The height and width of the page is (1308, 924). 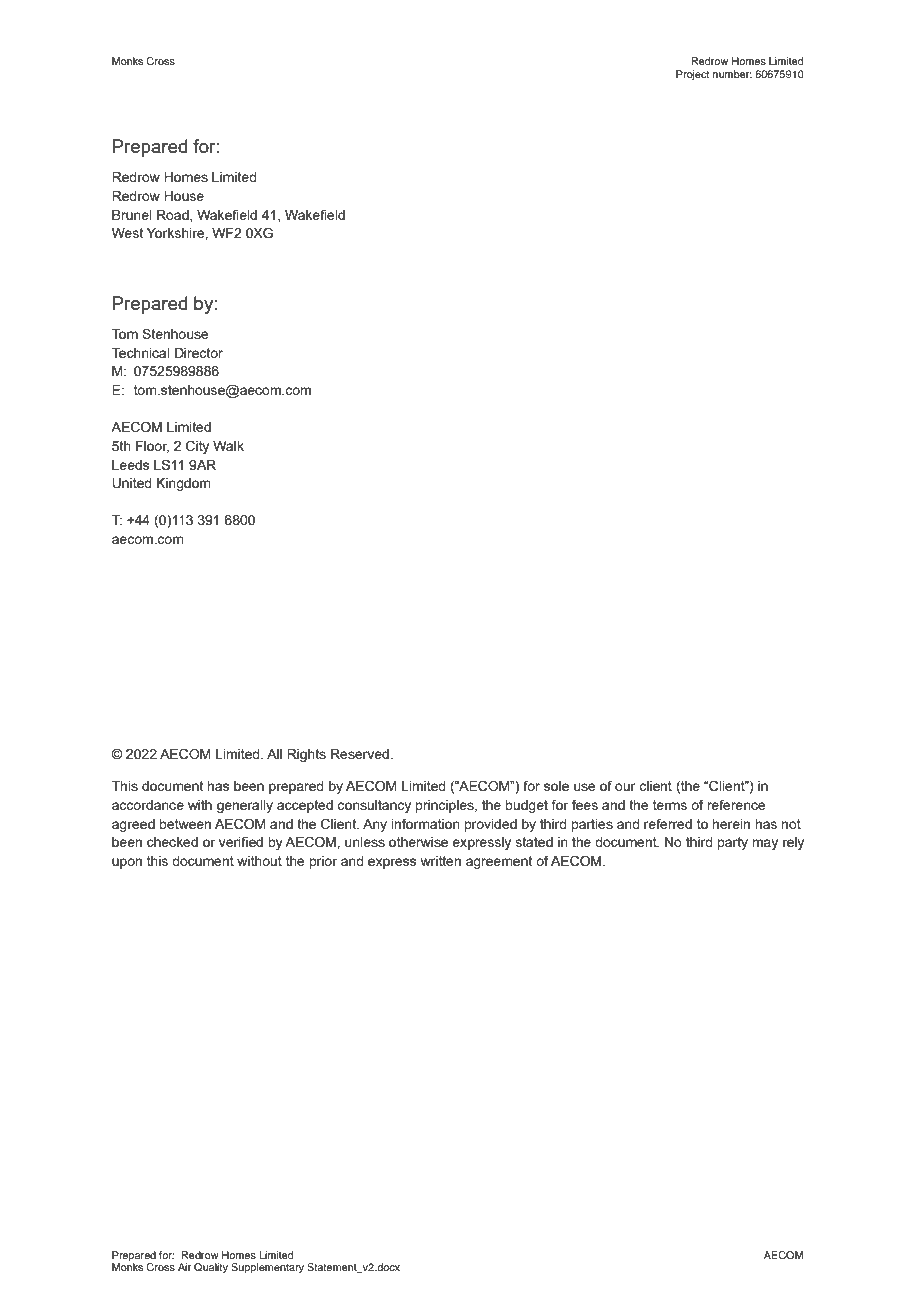 I want to click on our, so click(x=625, y=787).
